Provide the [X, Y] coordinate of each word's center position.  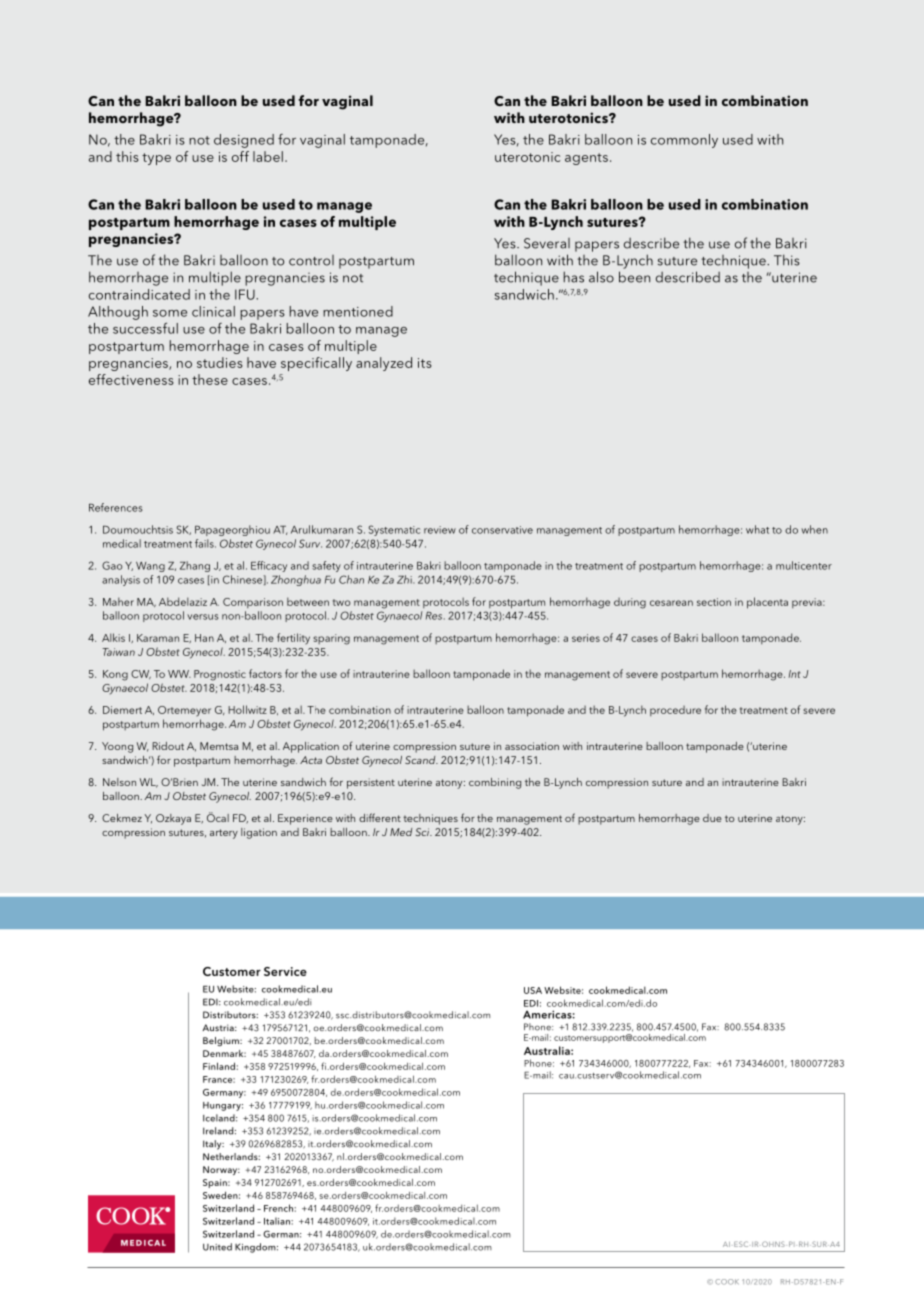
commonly [684, 141]
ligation [259, 833]
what [757, 529]
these [210, 379]
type [156, 159]
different [380, 817]
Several [547, 243]
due [712, 818]
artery [224, 834]
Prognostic [220, 675]
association [532, 746]
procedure [675, 711]
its [425, 363]
